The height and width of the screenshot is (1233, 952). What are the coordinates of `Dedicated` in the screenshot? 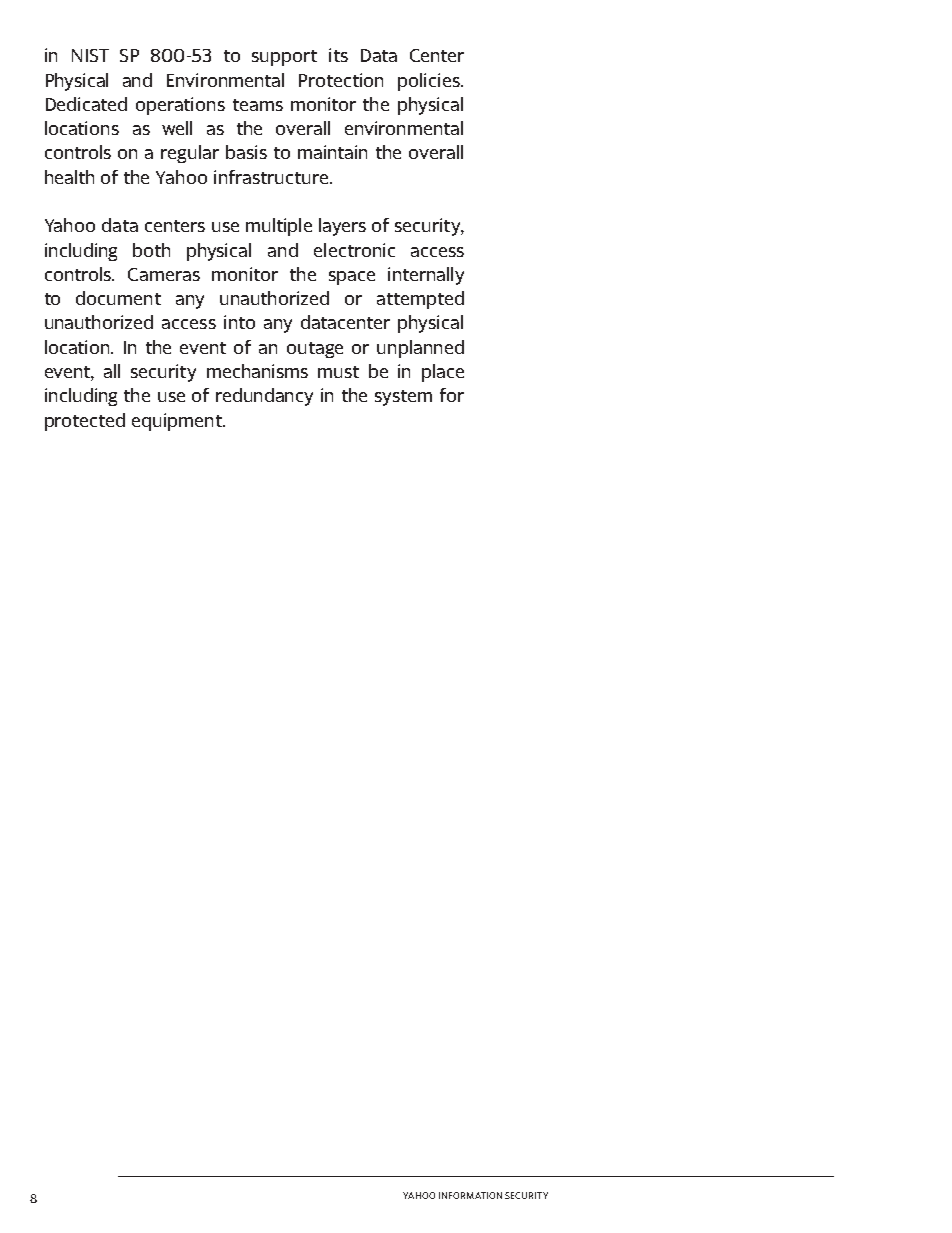 It's located at (86, 104).
